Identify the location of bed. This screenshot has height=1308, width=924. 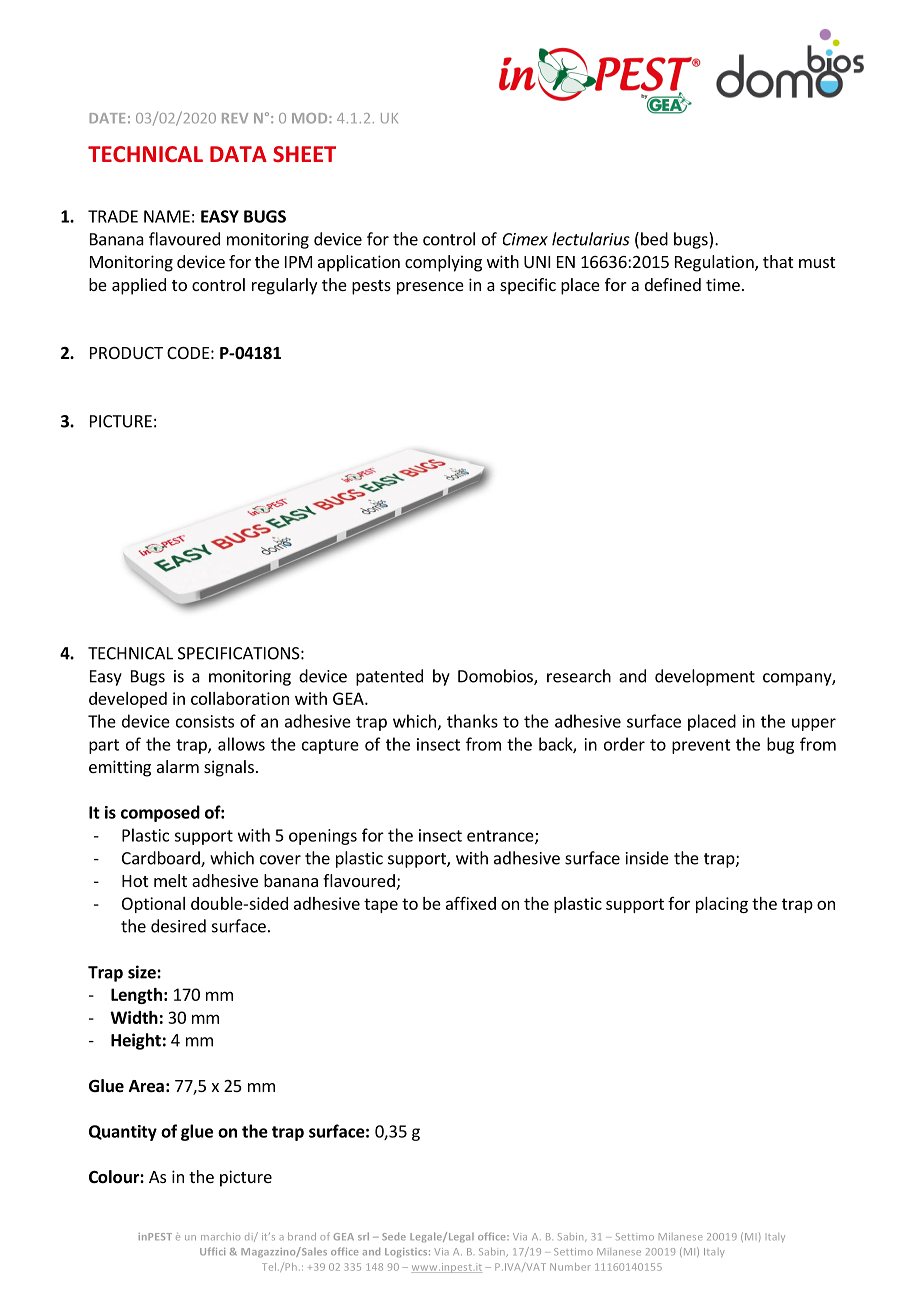
(654, 239).
